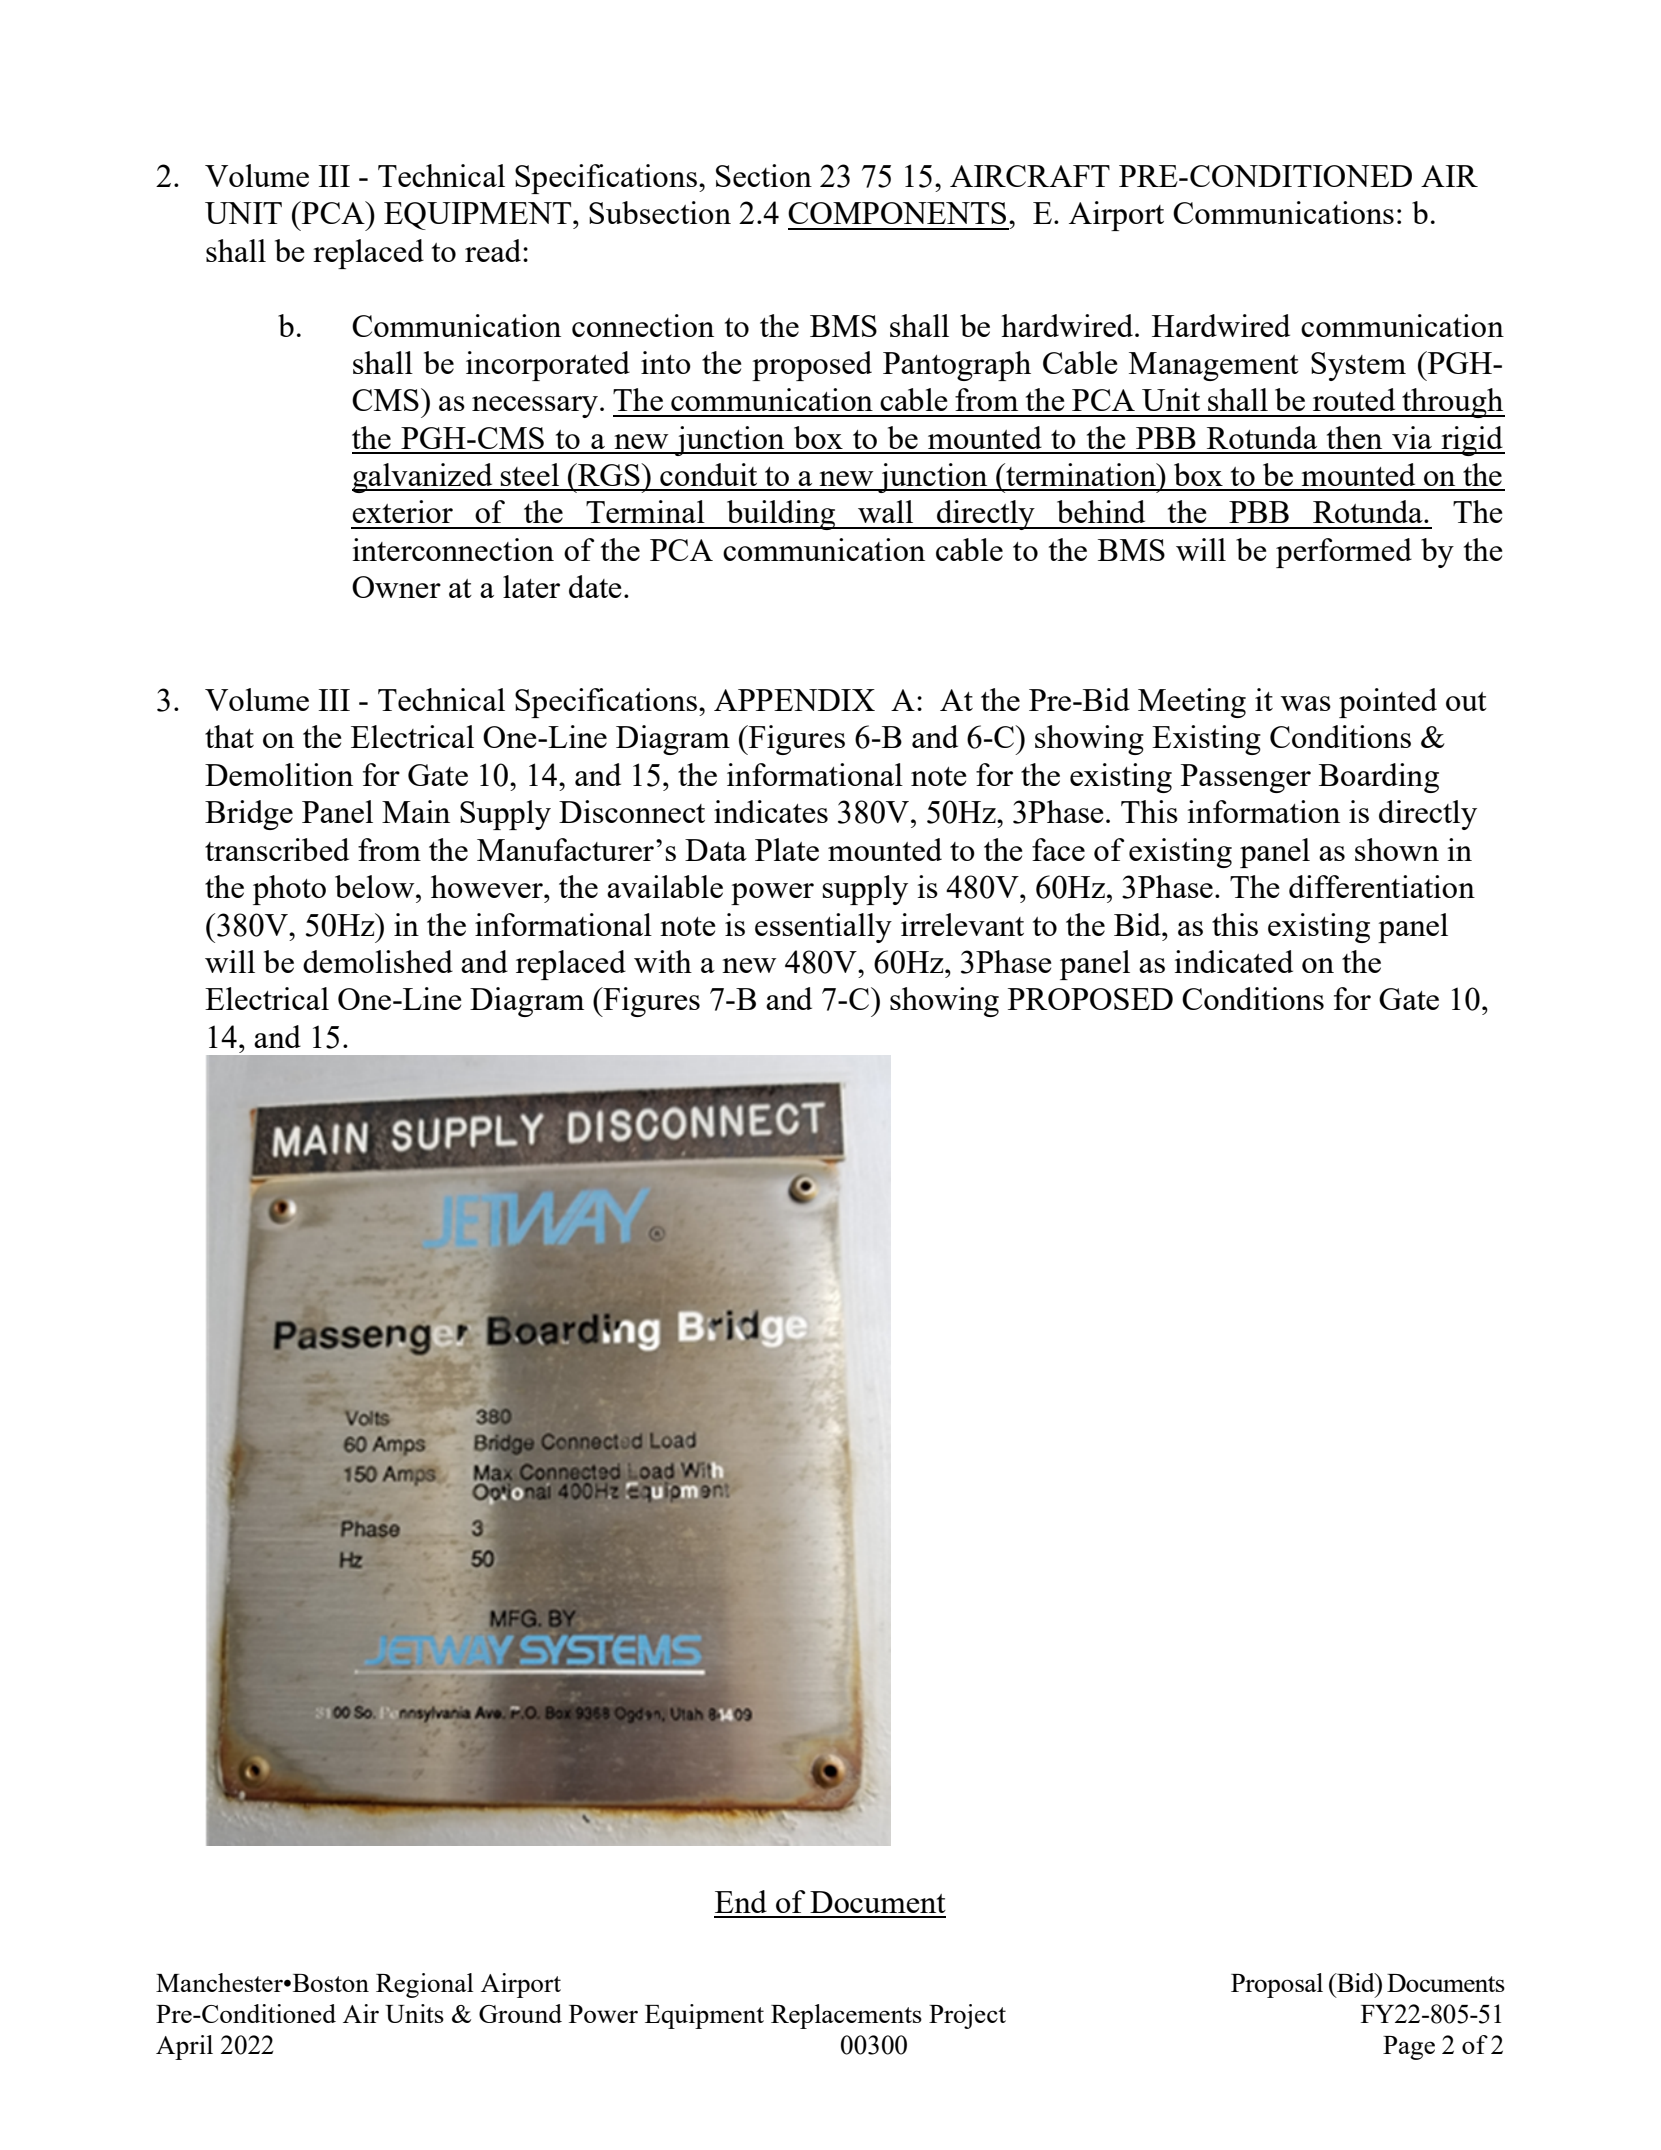 The image size is (1661, 2150). I want to click on transcribed, so click(277, 849).
